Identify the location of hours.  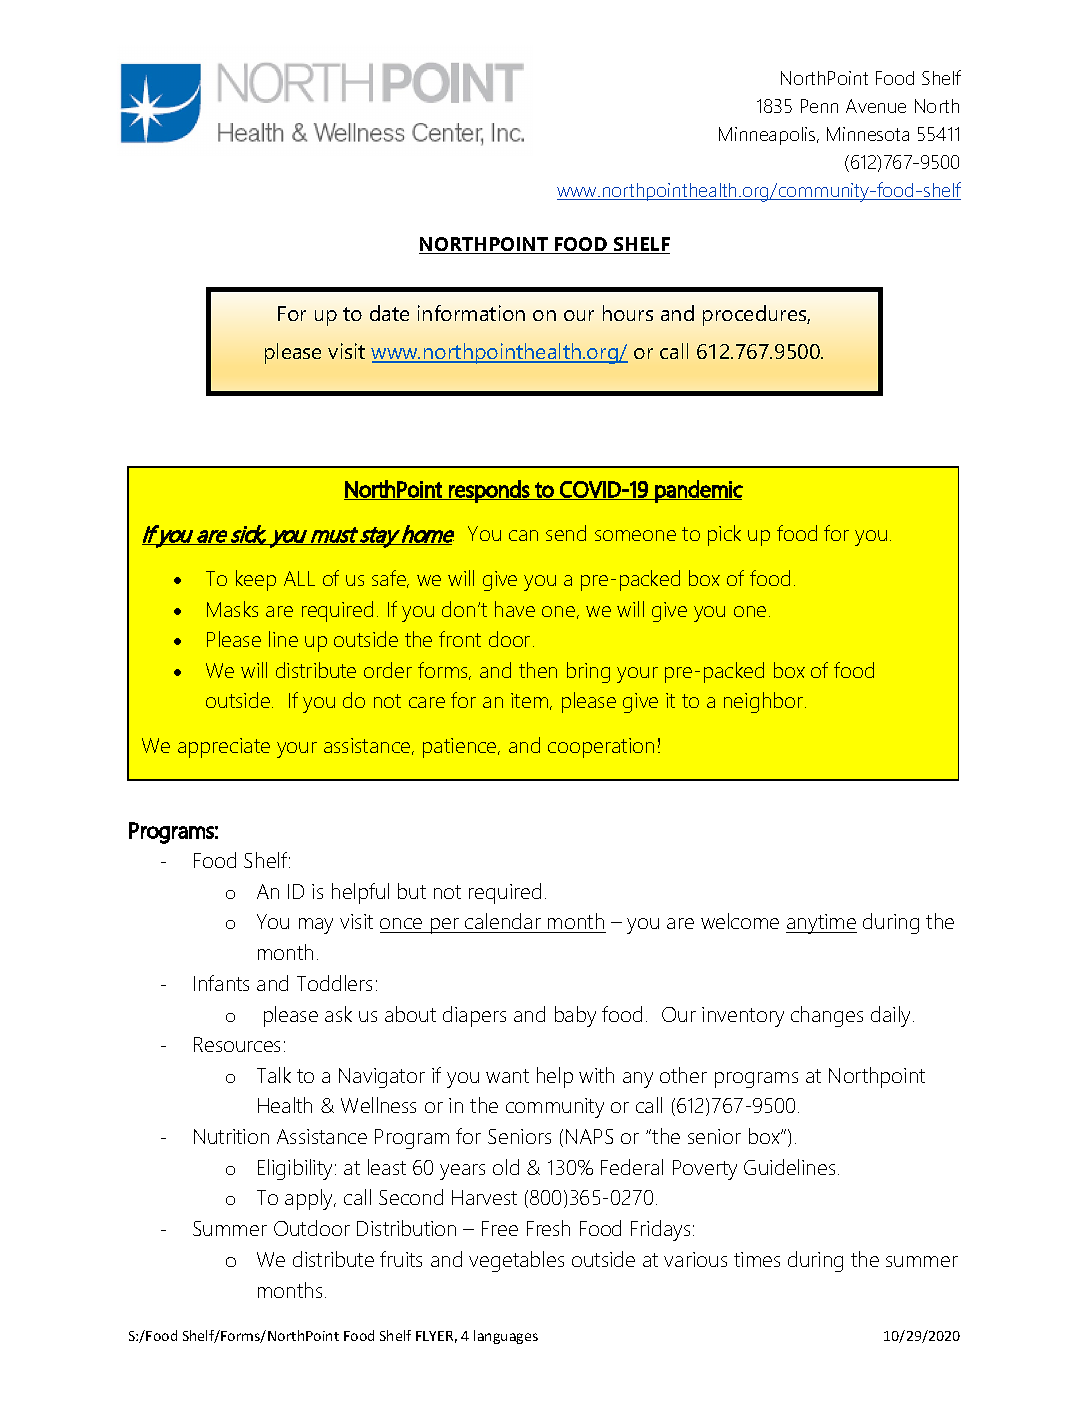
(628, 313).
